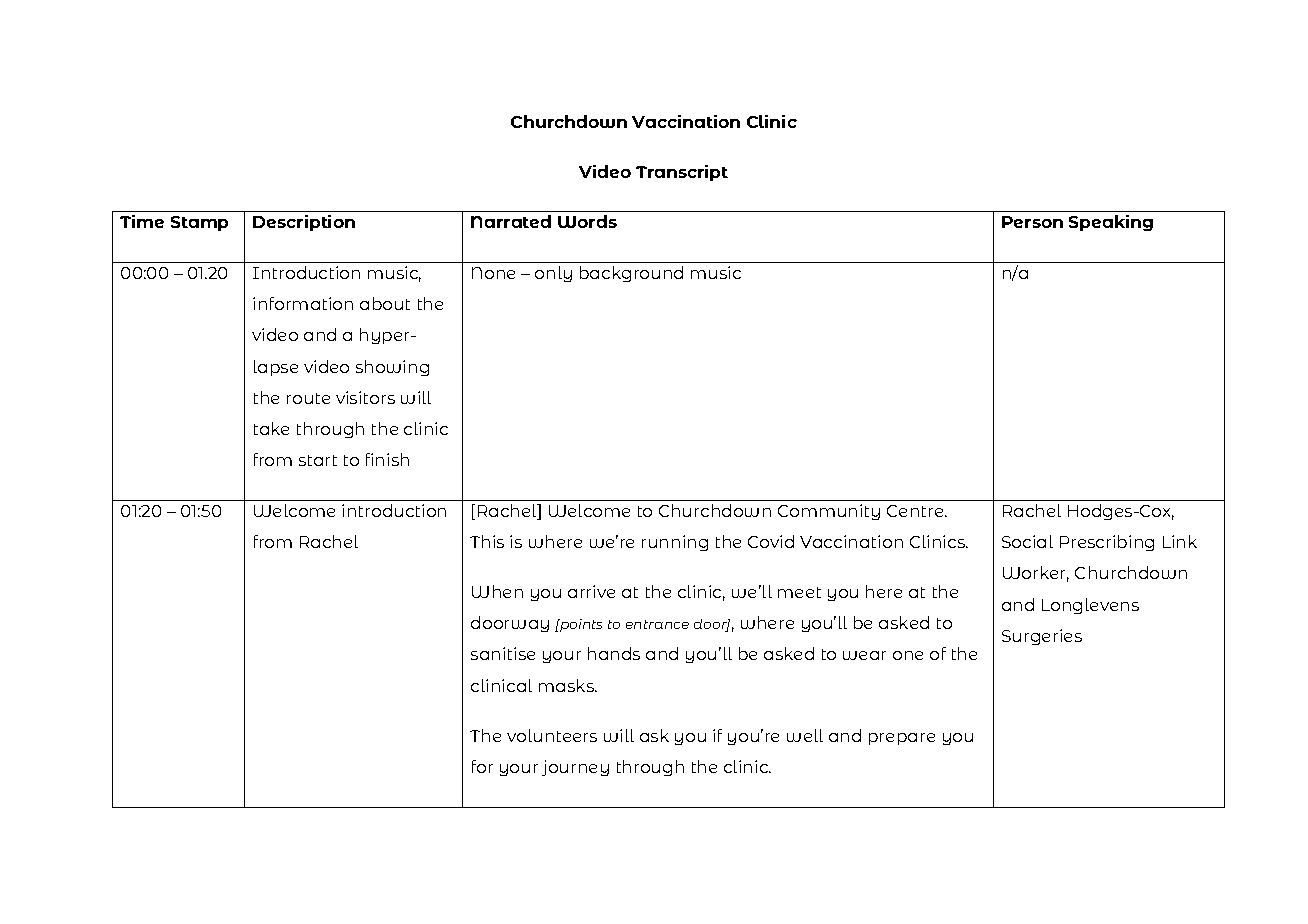 The image size is (1308, 924). Describe the element at coordinates (829, 512) in the image. I see `Community` at that location.
